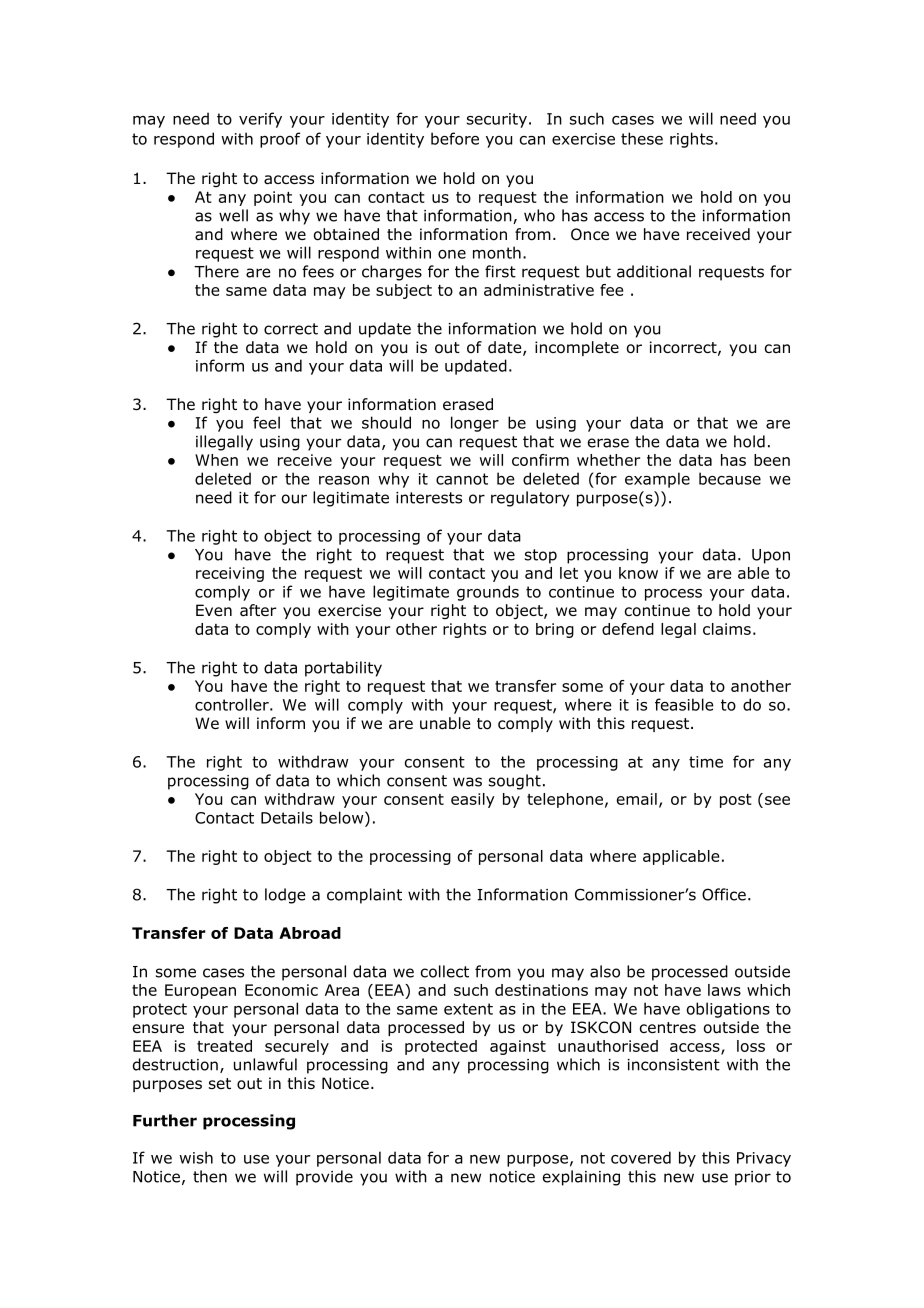  Describe the element at coordinates (475, 424) in the screenshot. I see `longer` at that location.
